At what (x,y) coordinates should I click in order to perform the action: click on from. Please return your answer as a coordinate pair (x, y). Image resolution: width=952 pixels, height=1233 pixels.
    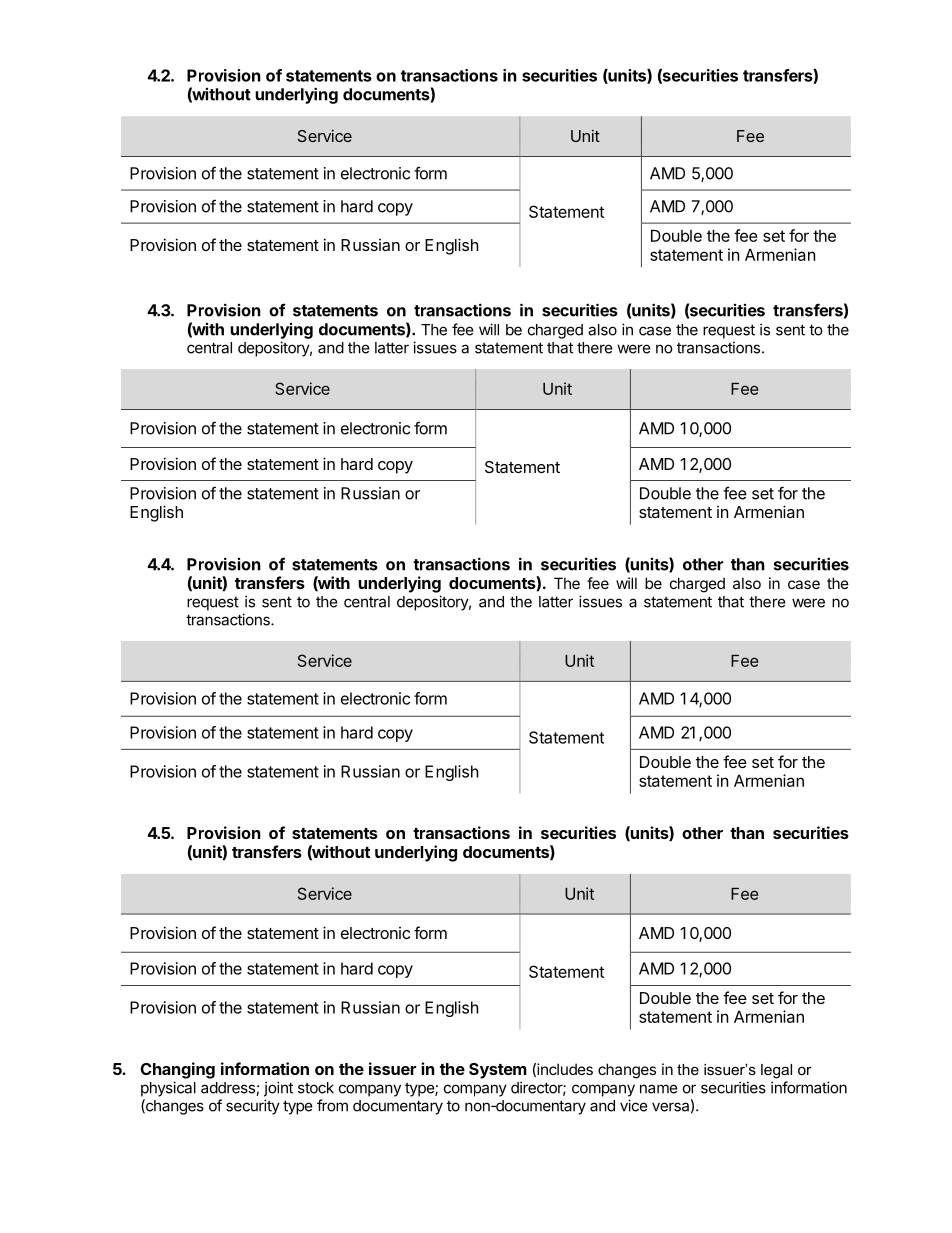
    Looking at the image, I should click on (332, 1105).
